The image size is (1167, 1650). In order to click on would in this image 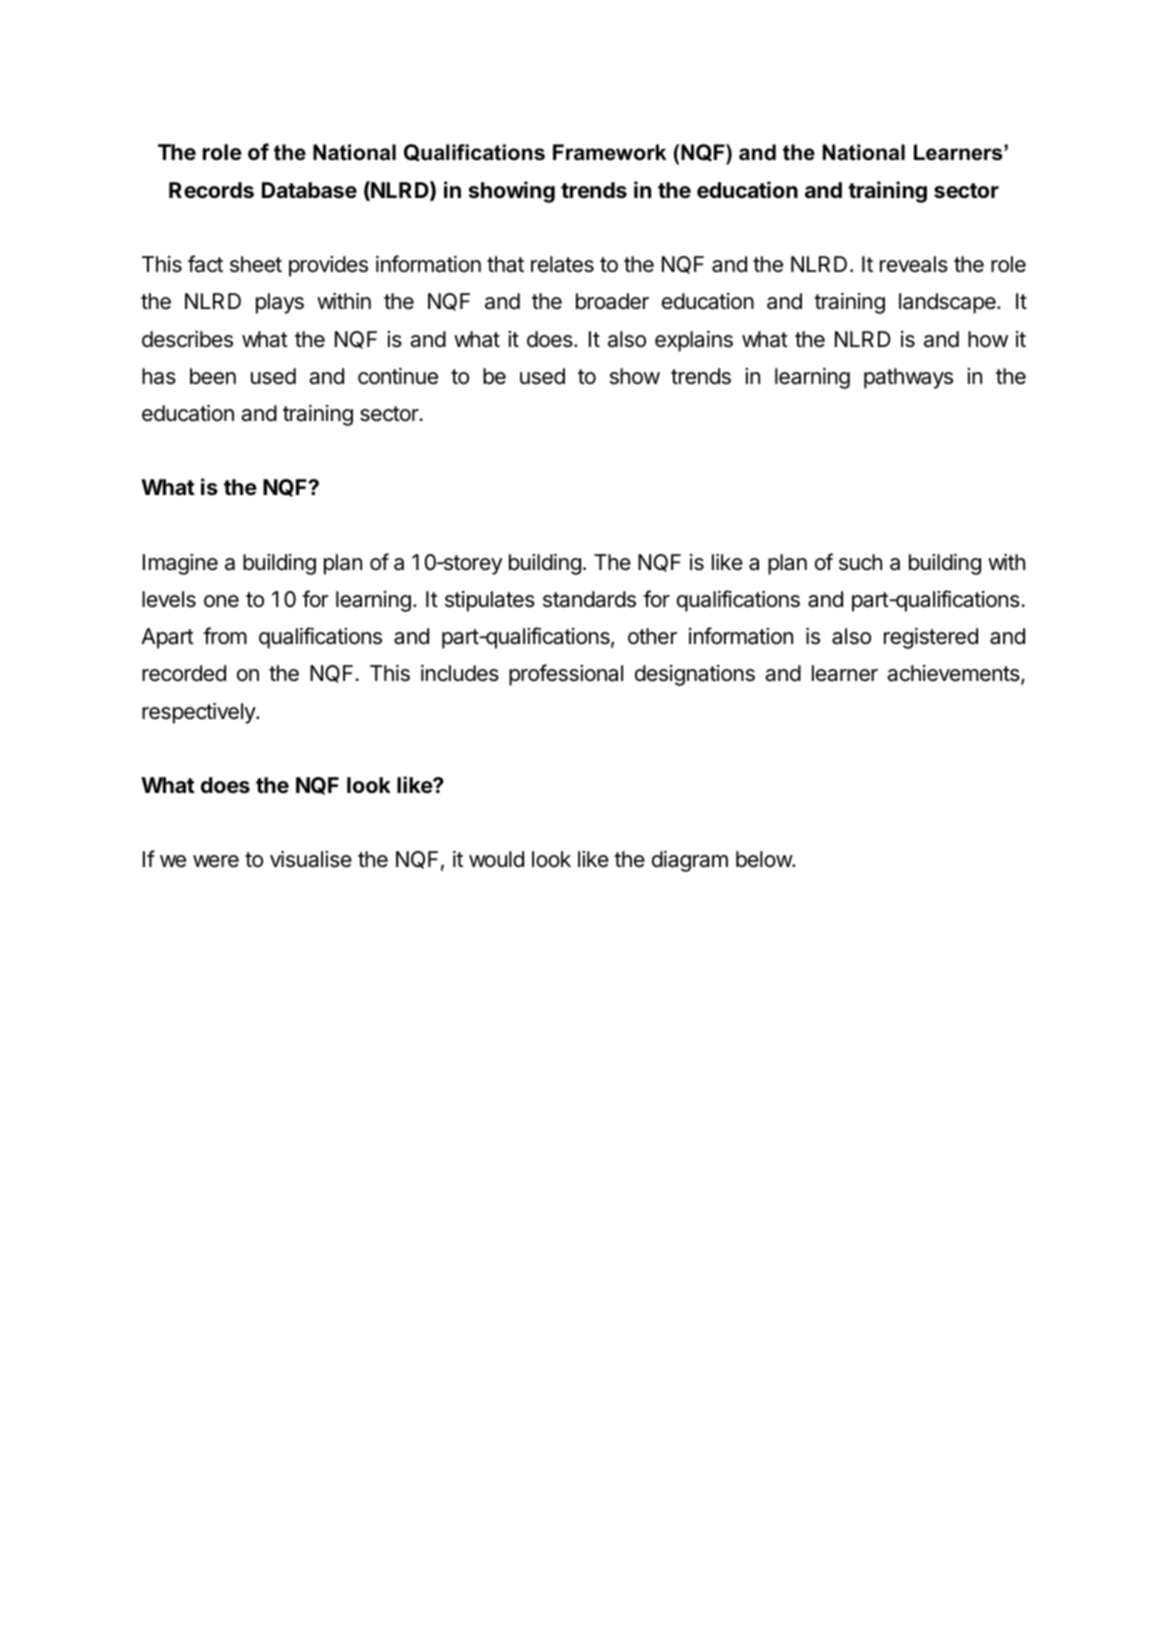, I will do `click(496, 859)`.
